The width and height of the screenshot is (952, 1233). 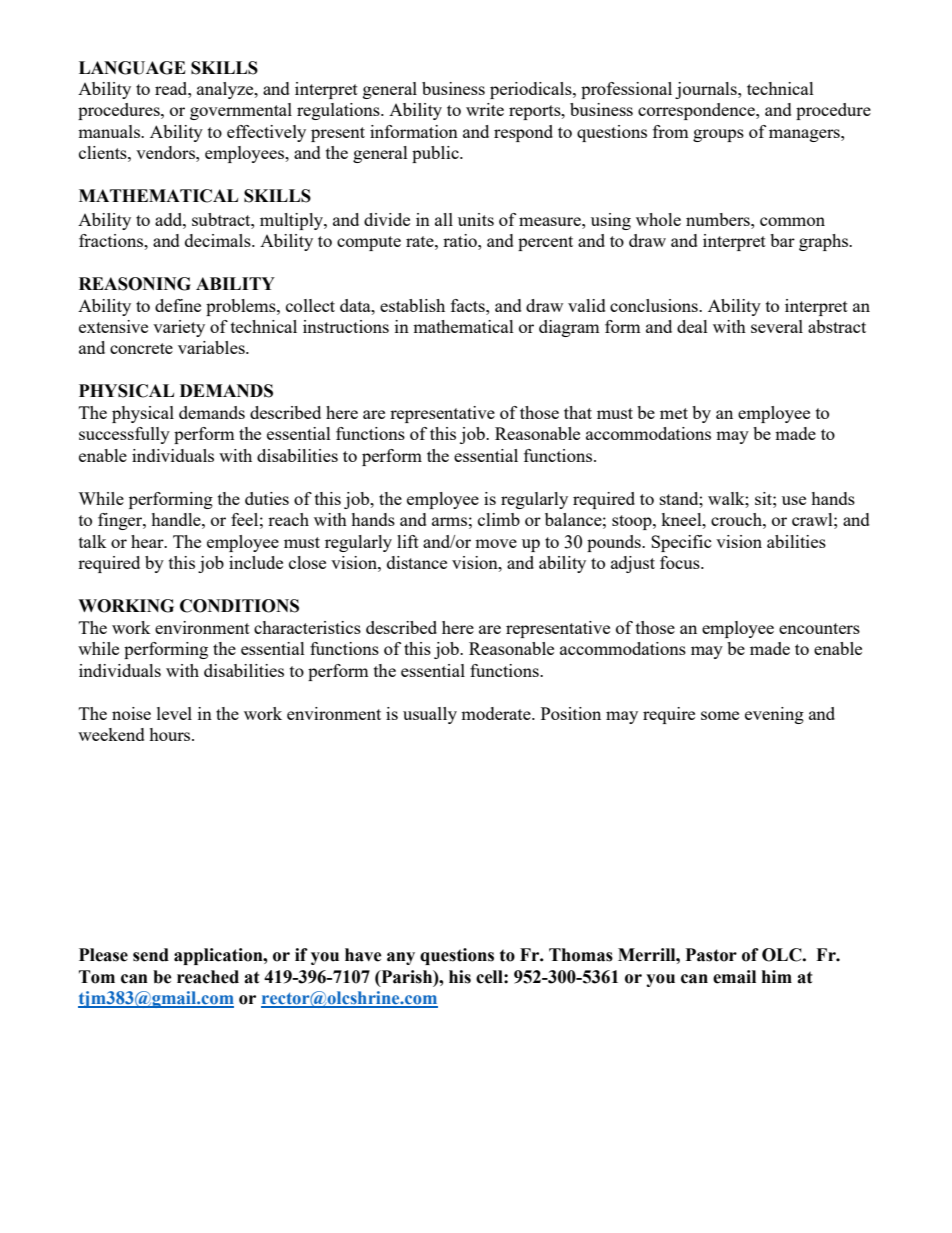 I want to click on analyze, so click(x=226, y=90).
